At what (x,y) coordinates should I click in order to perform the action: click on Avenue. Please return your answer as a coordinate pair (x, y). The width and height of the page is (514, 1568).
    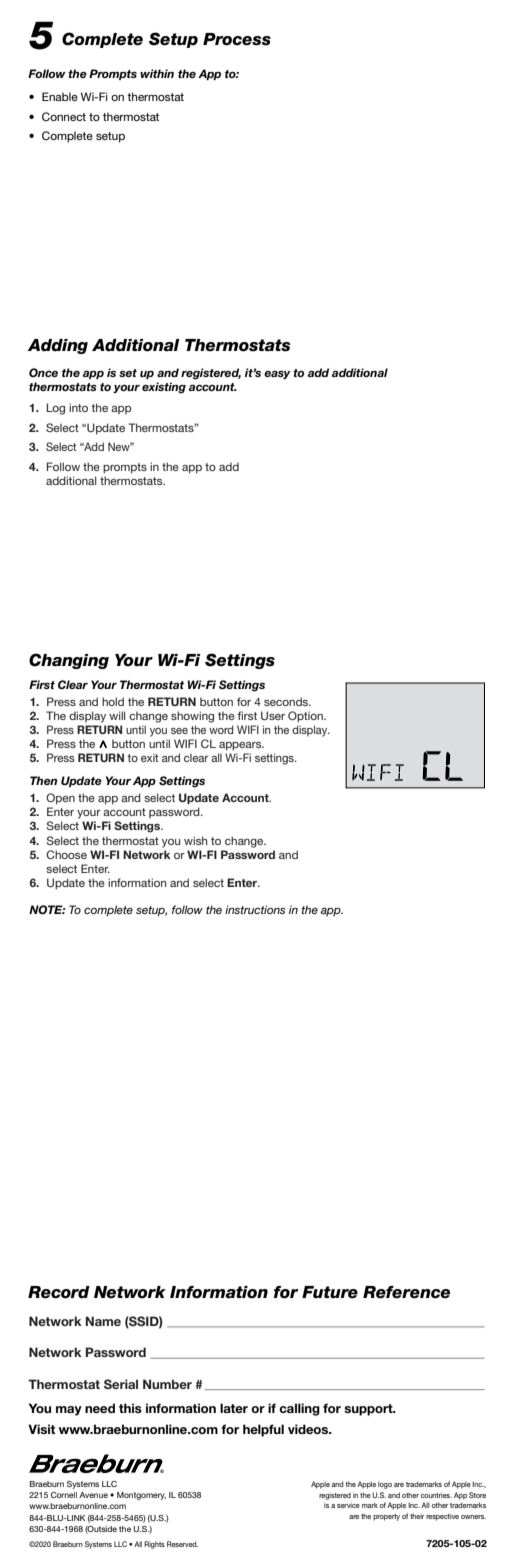
    Looking at the image, I should click on (93, 1495).
